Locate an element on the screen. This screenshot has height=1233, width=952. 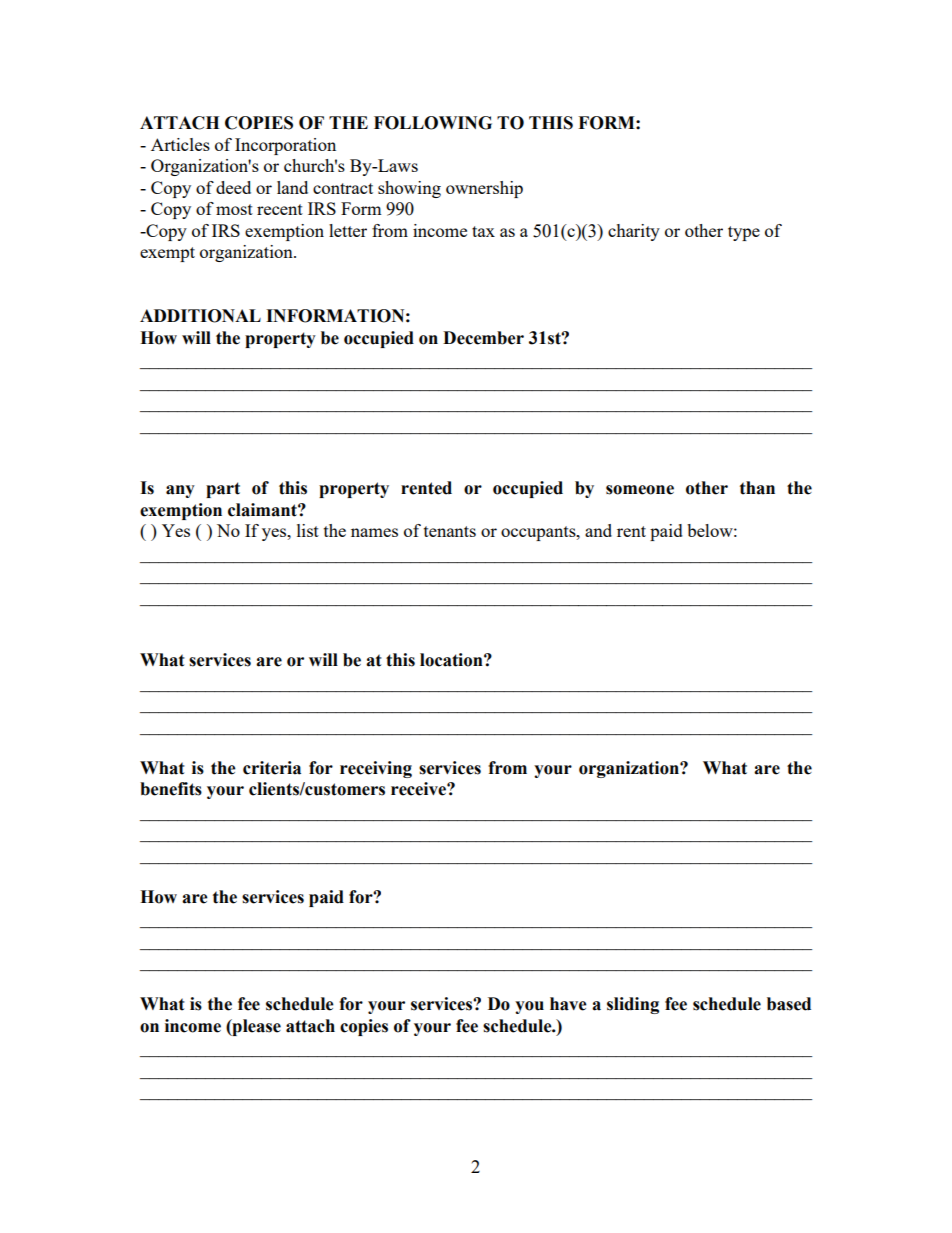
than is located at coordinates (757, 488).
